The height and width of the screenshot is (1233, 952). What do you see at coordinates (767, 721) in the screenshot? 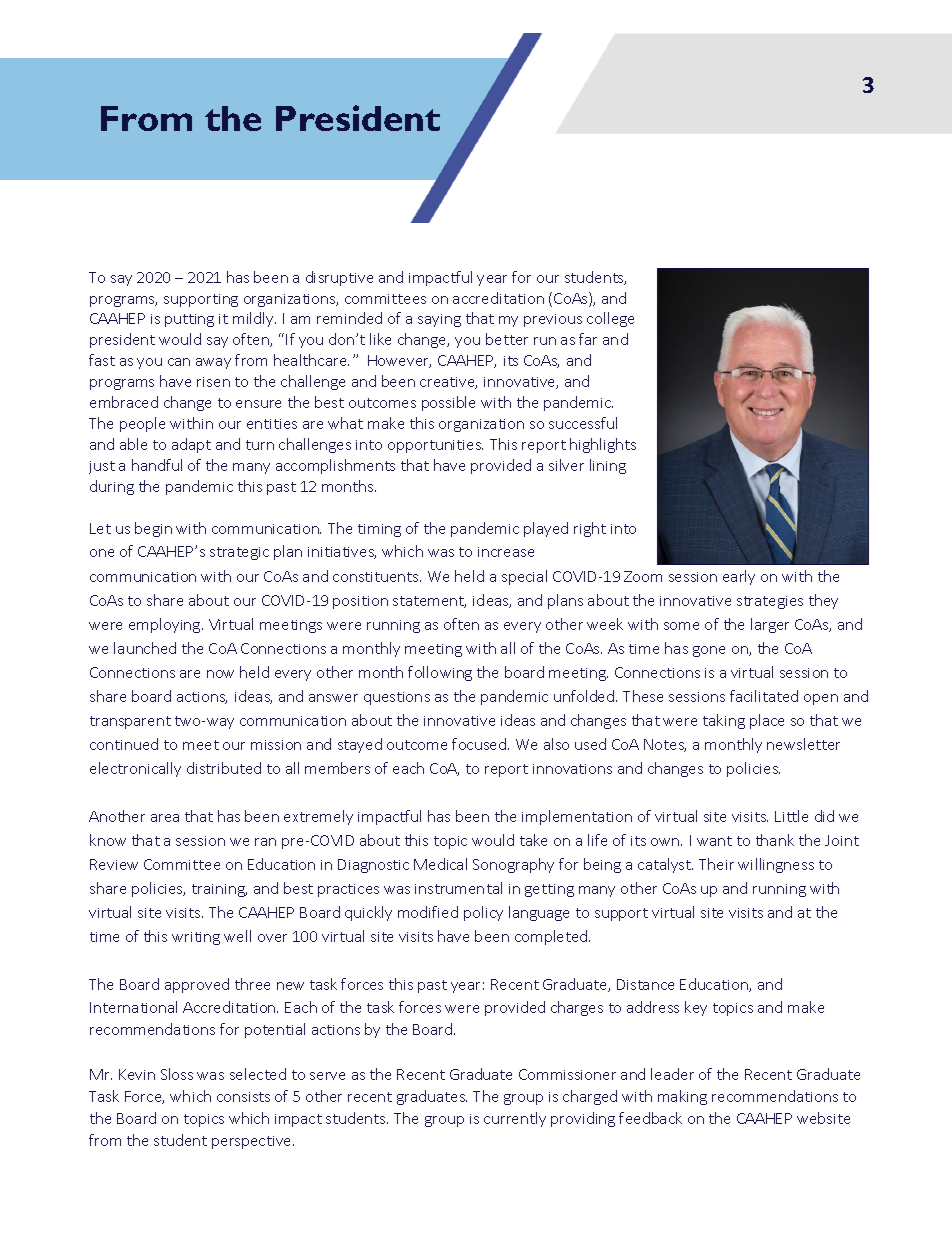
I see `place` at bounding box center [767, 721].
